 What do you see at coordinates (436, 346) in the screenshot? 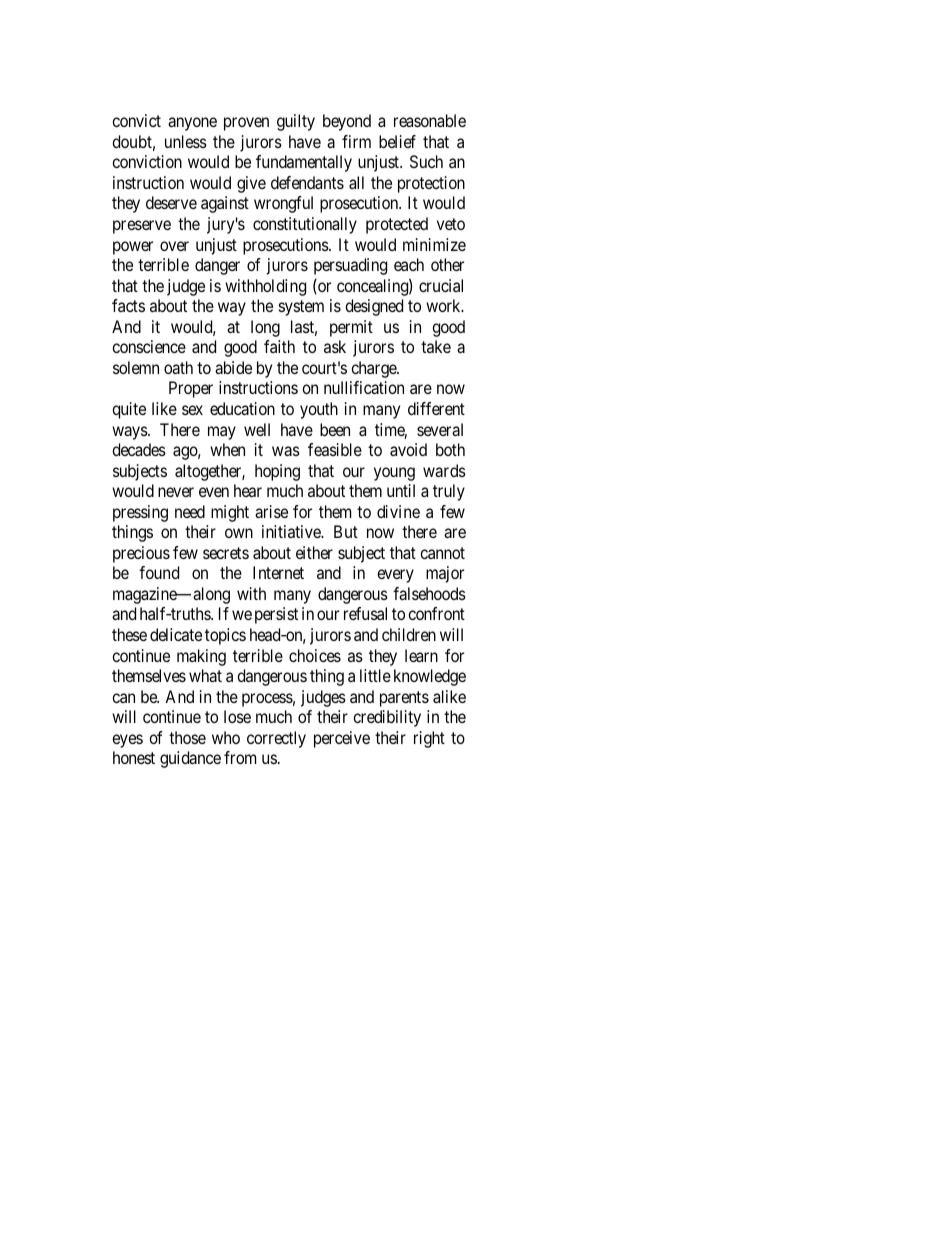
I see `take` at bounding box center [436, 346].
